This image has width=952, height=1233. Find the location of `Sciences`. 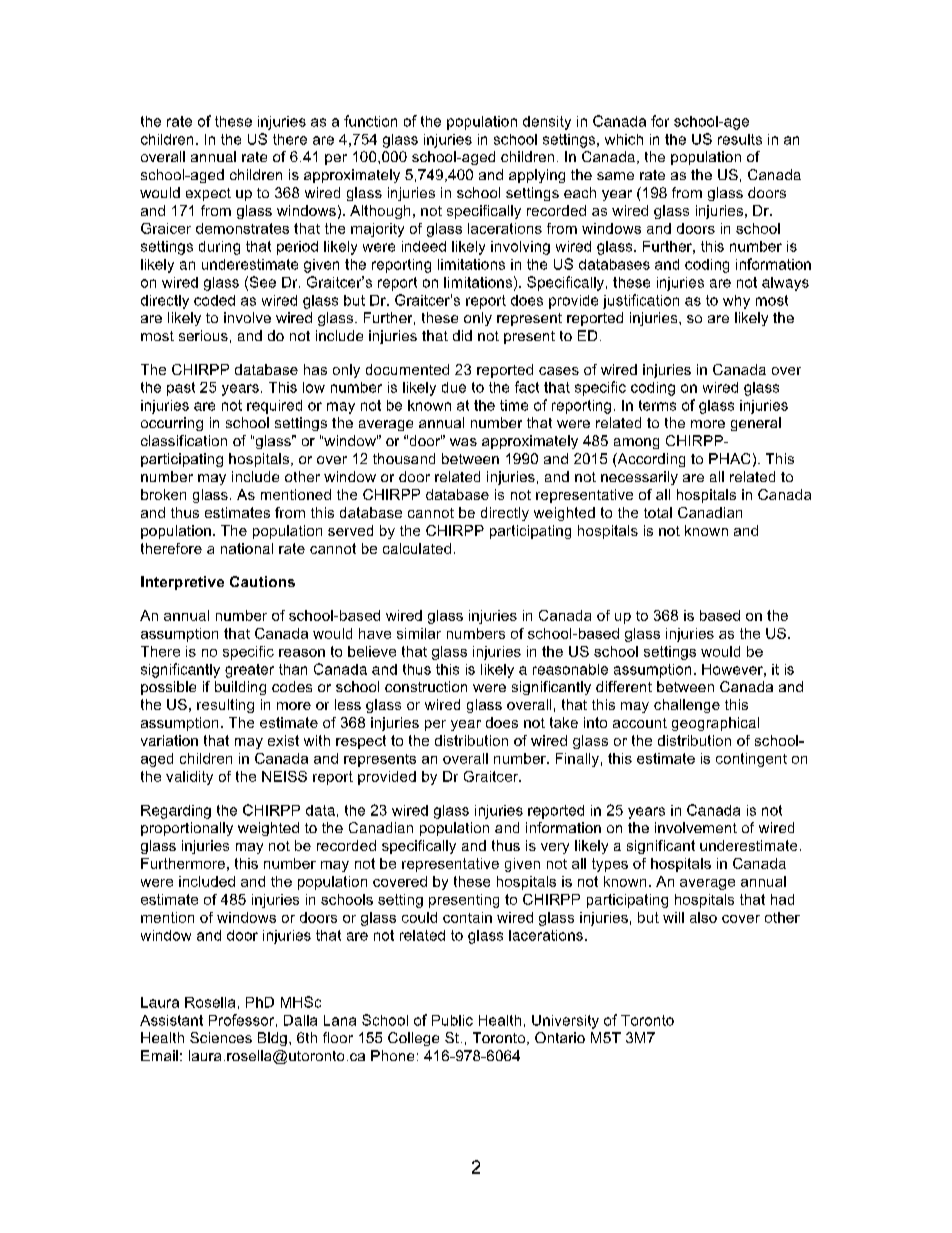

Sciences is located at coordinates (221, 1037).
